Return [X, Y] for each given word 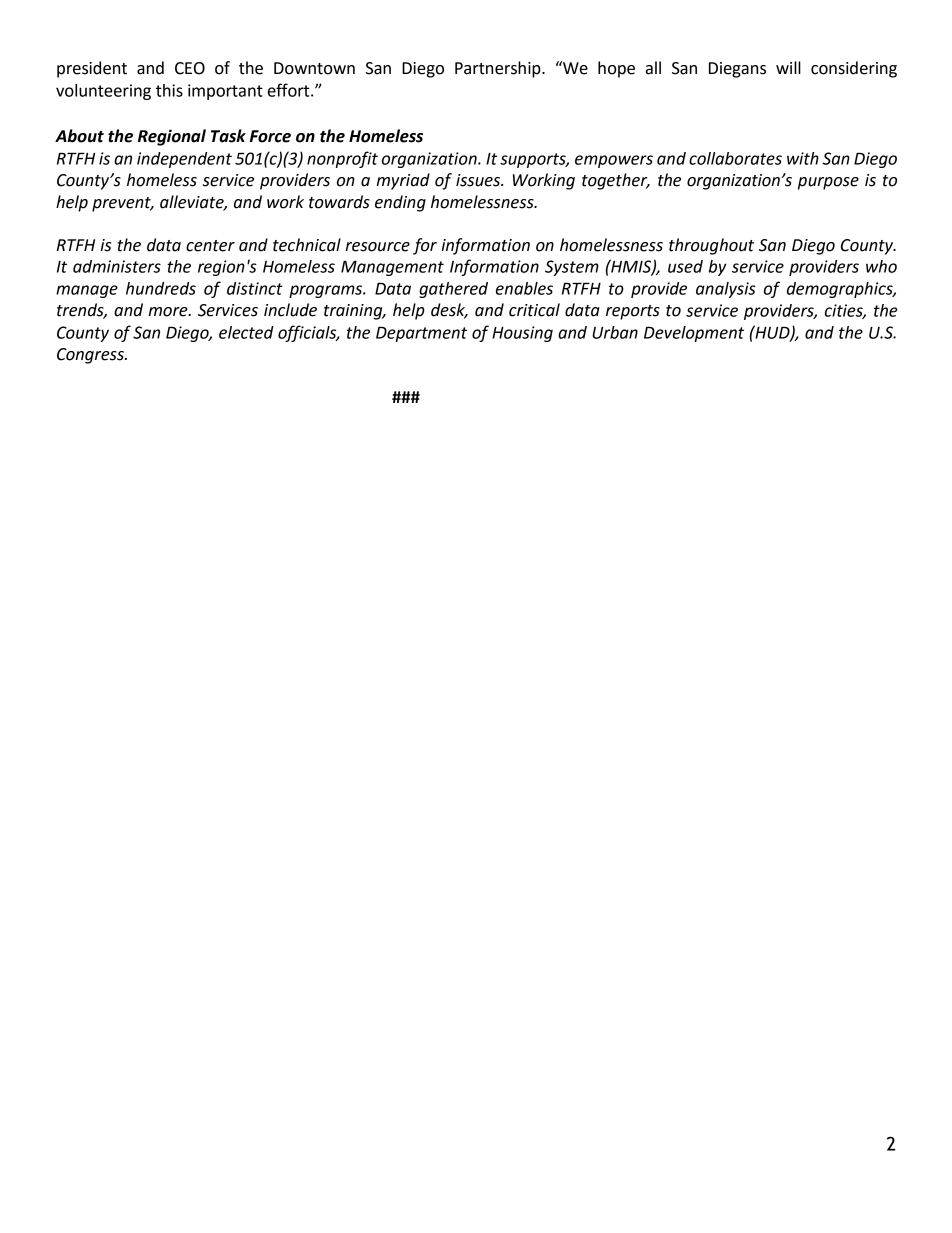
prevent [122, 204]
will [788, 67]
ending [400, 203]
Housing [522, 334]
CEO [190, 68]
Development [694, 334]
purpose [828, 183]
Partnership [499, 69]
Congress [91, 356]
